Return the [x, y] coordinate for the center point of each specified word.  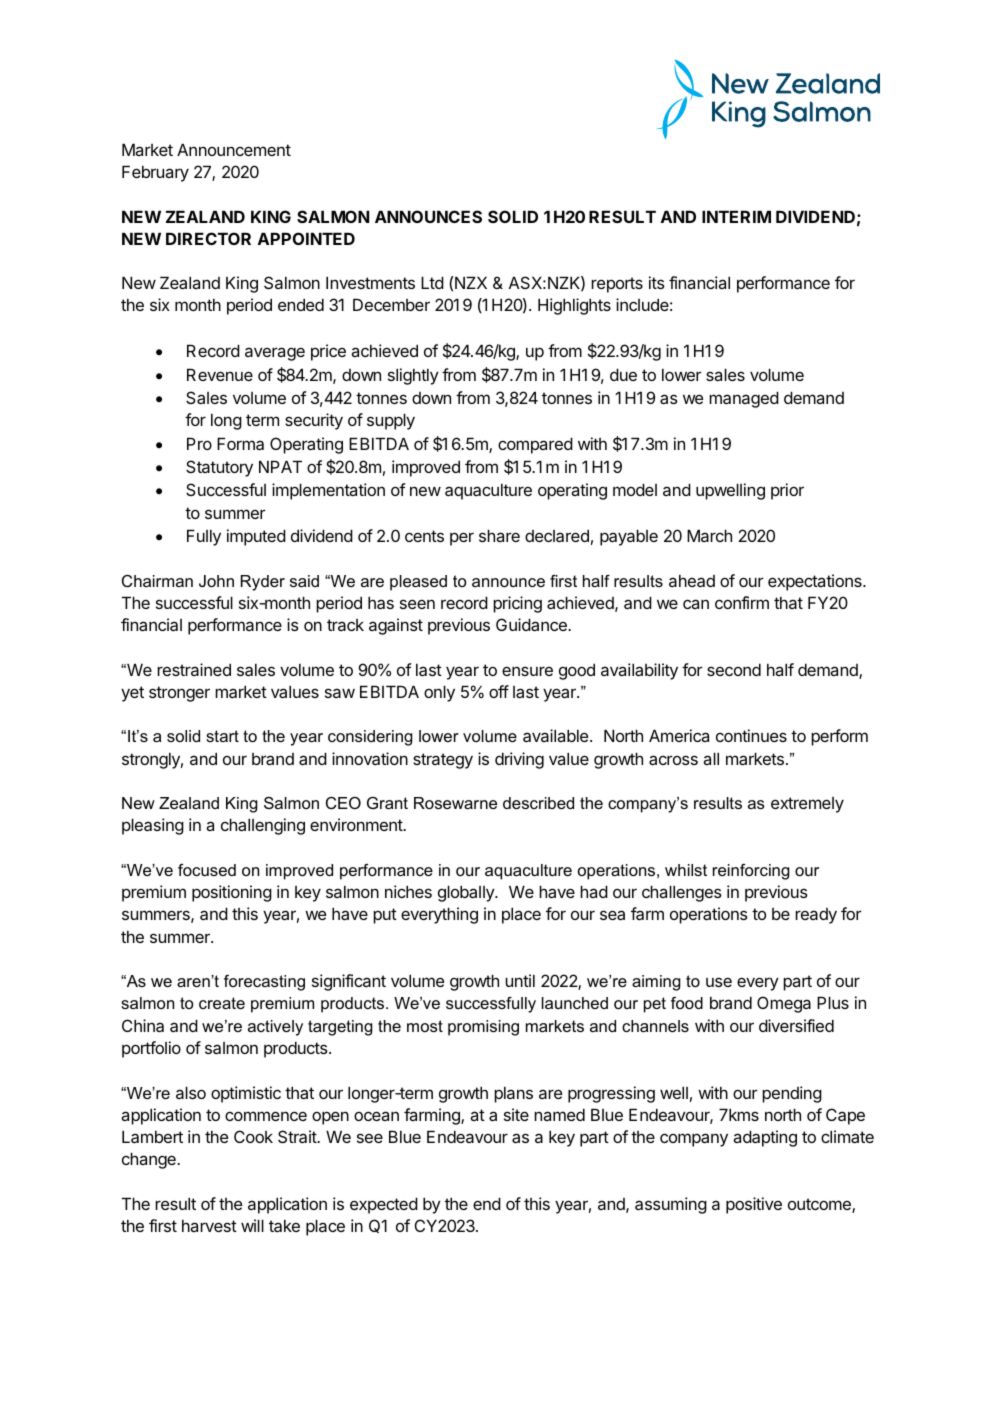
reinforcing [751, 872]
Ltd [432, 282]
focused [207, 870]
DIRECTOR [208, 238]
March [709, 535]
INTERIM [736, 216]
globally [467, 893]
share [499, 535]
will [252, 1225]
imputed [256, 537]
